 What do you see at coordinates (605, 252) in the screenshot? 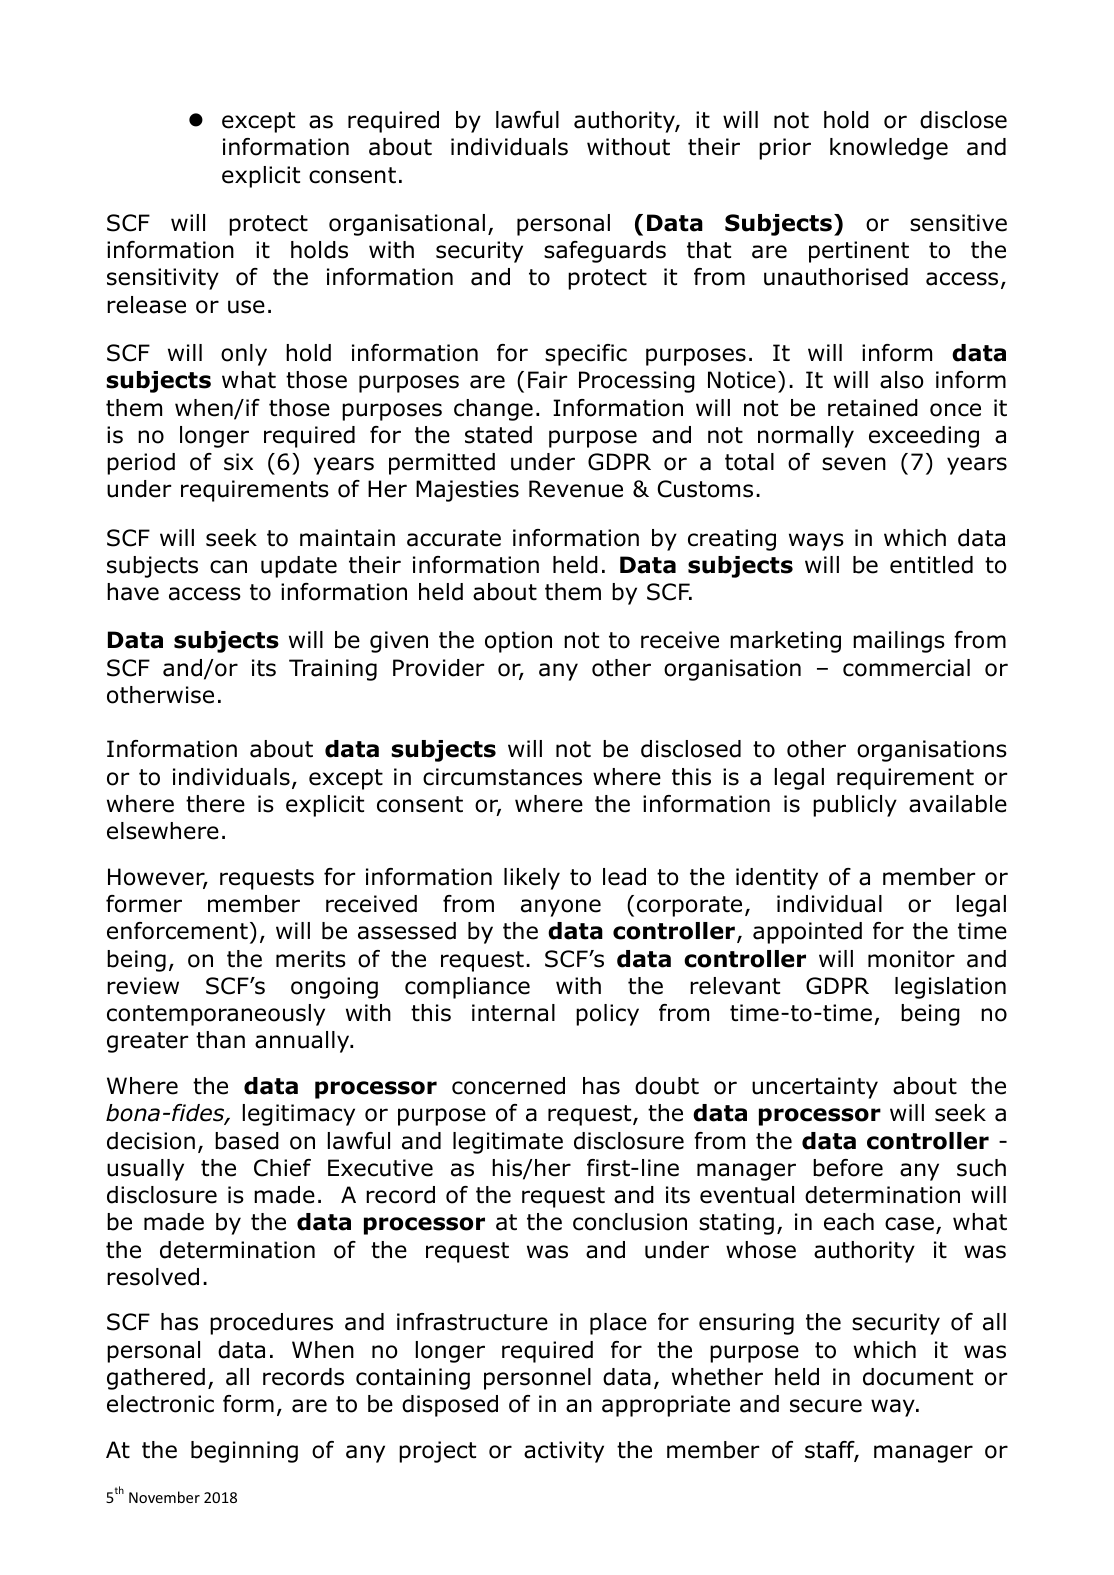
I see `safeguards` at bounding box center [605, 252].
